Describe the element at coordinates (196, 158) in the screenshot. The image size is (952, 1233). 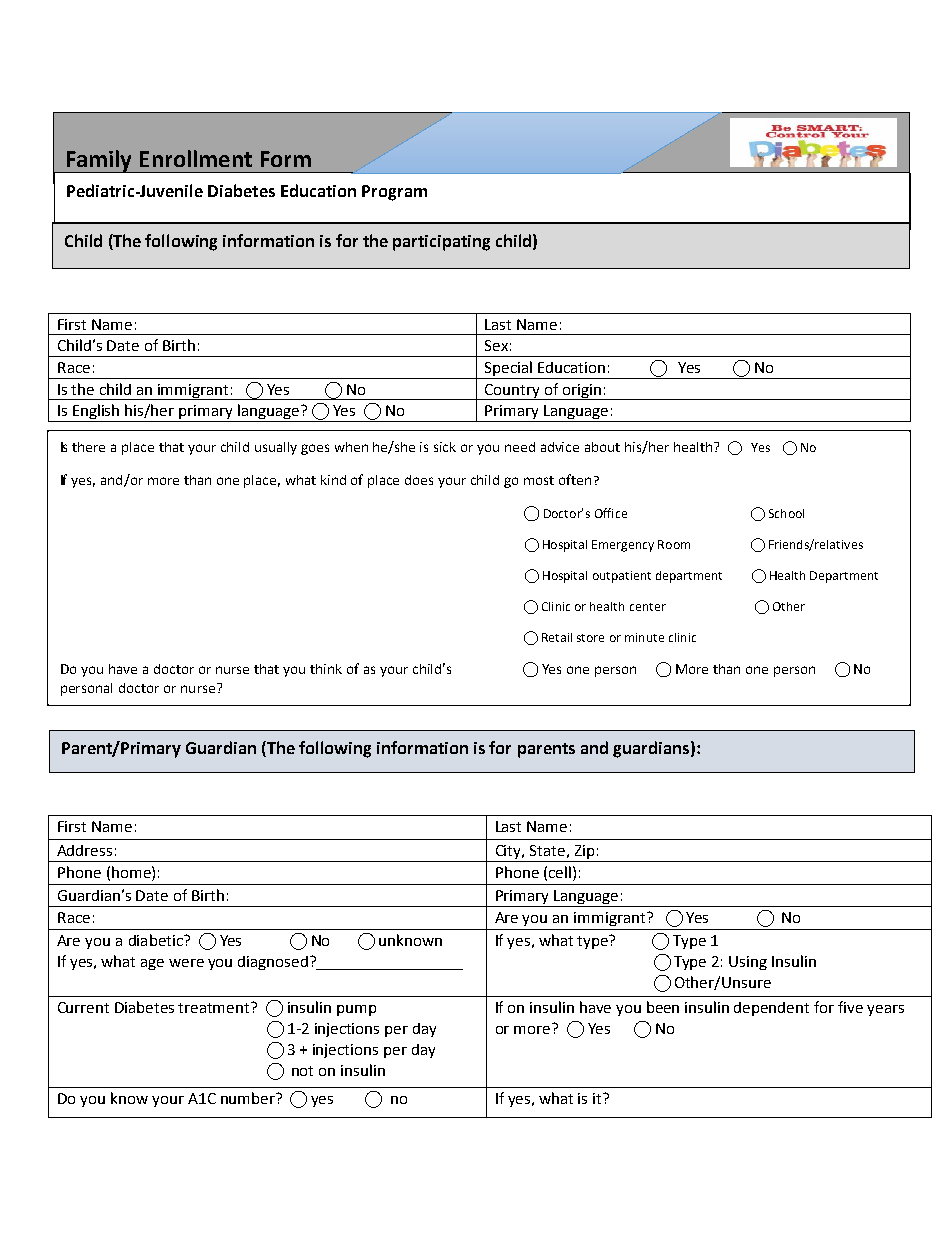
I see `Enrollment` at that location.
